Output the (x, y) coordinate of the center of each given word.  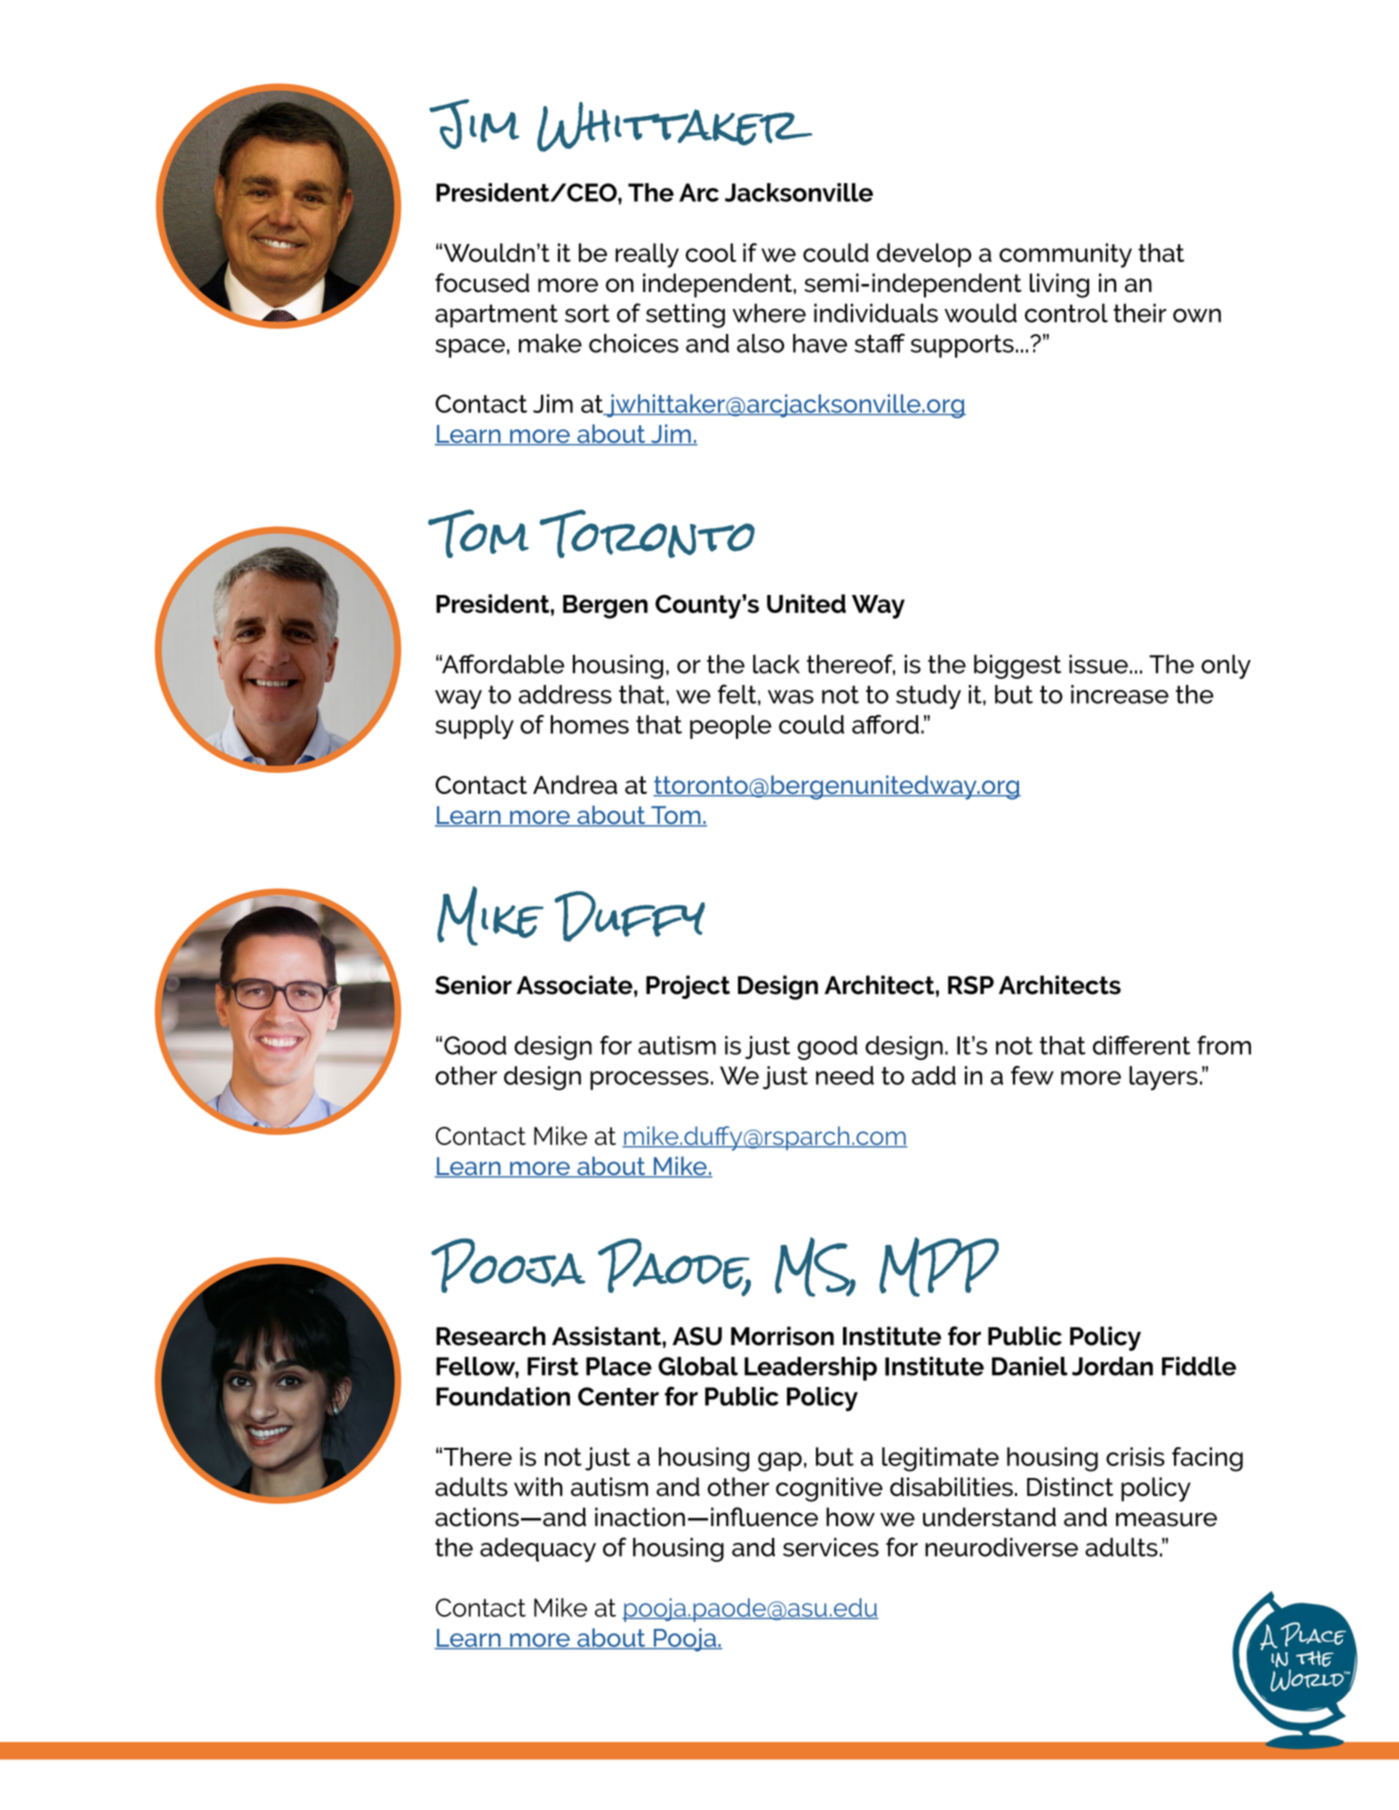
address (565, 694)
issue (1098, 664)
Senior (473, 985)
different (1141, 1045)
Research (491, 1336)
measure (1166, 1519)
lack (776, 664)
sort (587, 313)
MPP (939, 1267)
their (1140, 313)
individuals (876, 313)
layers (1163, 1078)
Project (688, 987)
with (538, 1486)
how (850, 1517)
